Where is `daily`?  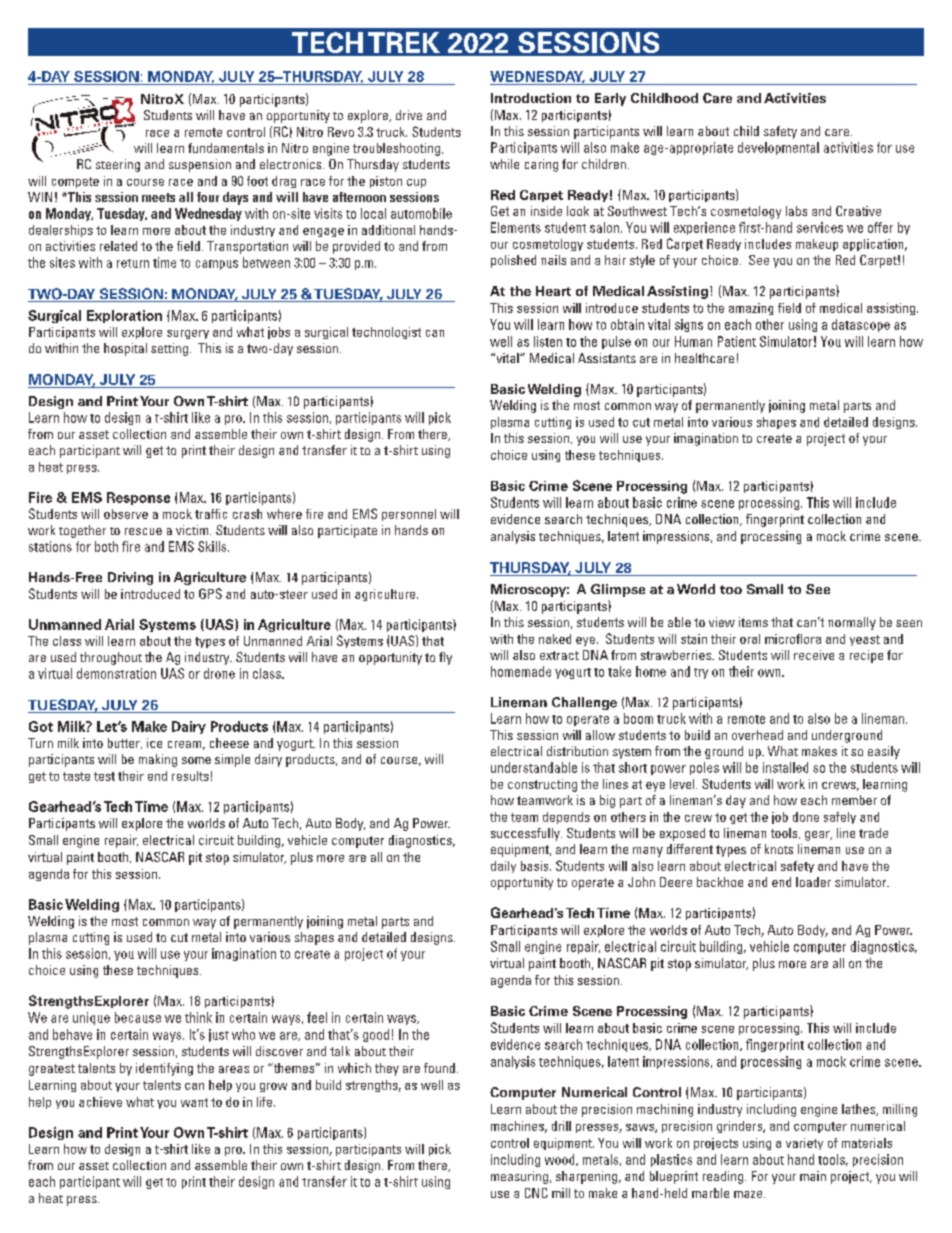 daily is located at coordinates (503, 867).
